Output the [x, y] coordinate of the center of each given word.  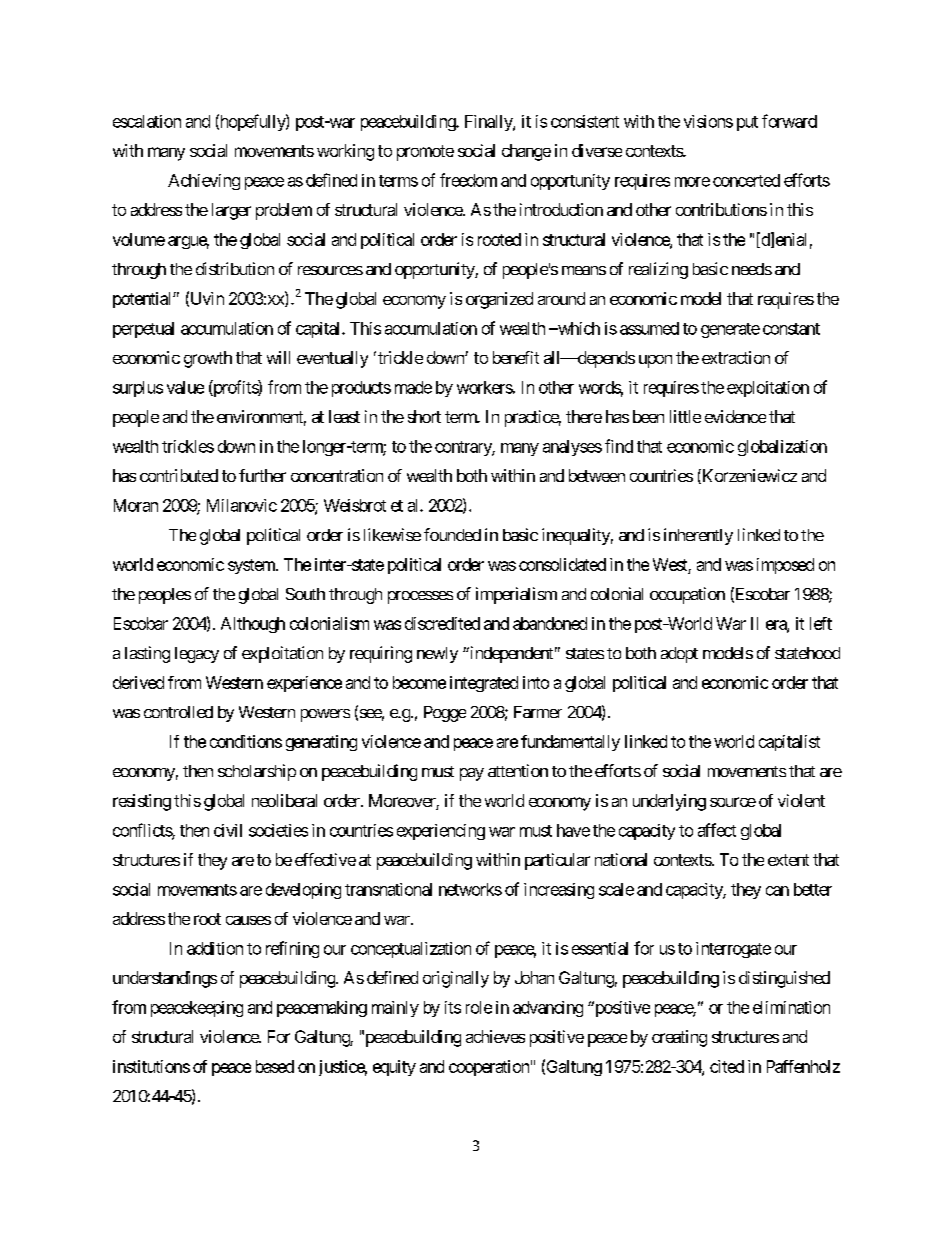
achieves [495, 1036]
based [275, 1066]
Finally [489, 123]
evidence [735, 416]
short [424, 416]
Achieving [204, 182]
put [747, 123]
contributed [179, 475]
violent [801, 800]
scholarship [257, 772]
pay [472, 774]
